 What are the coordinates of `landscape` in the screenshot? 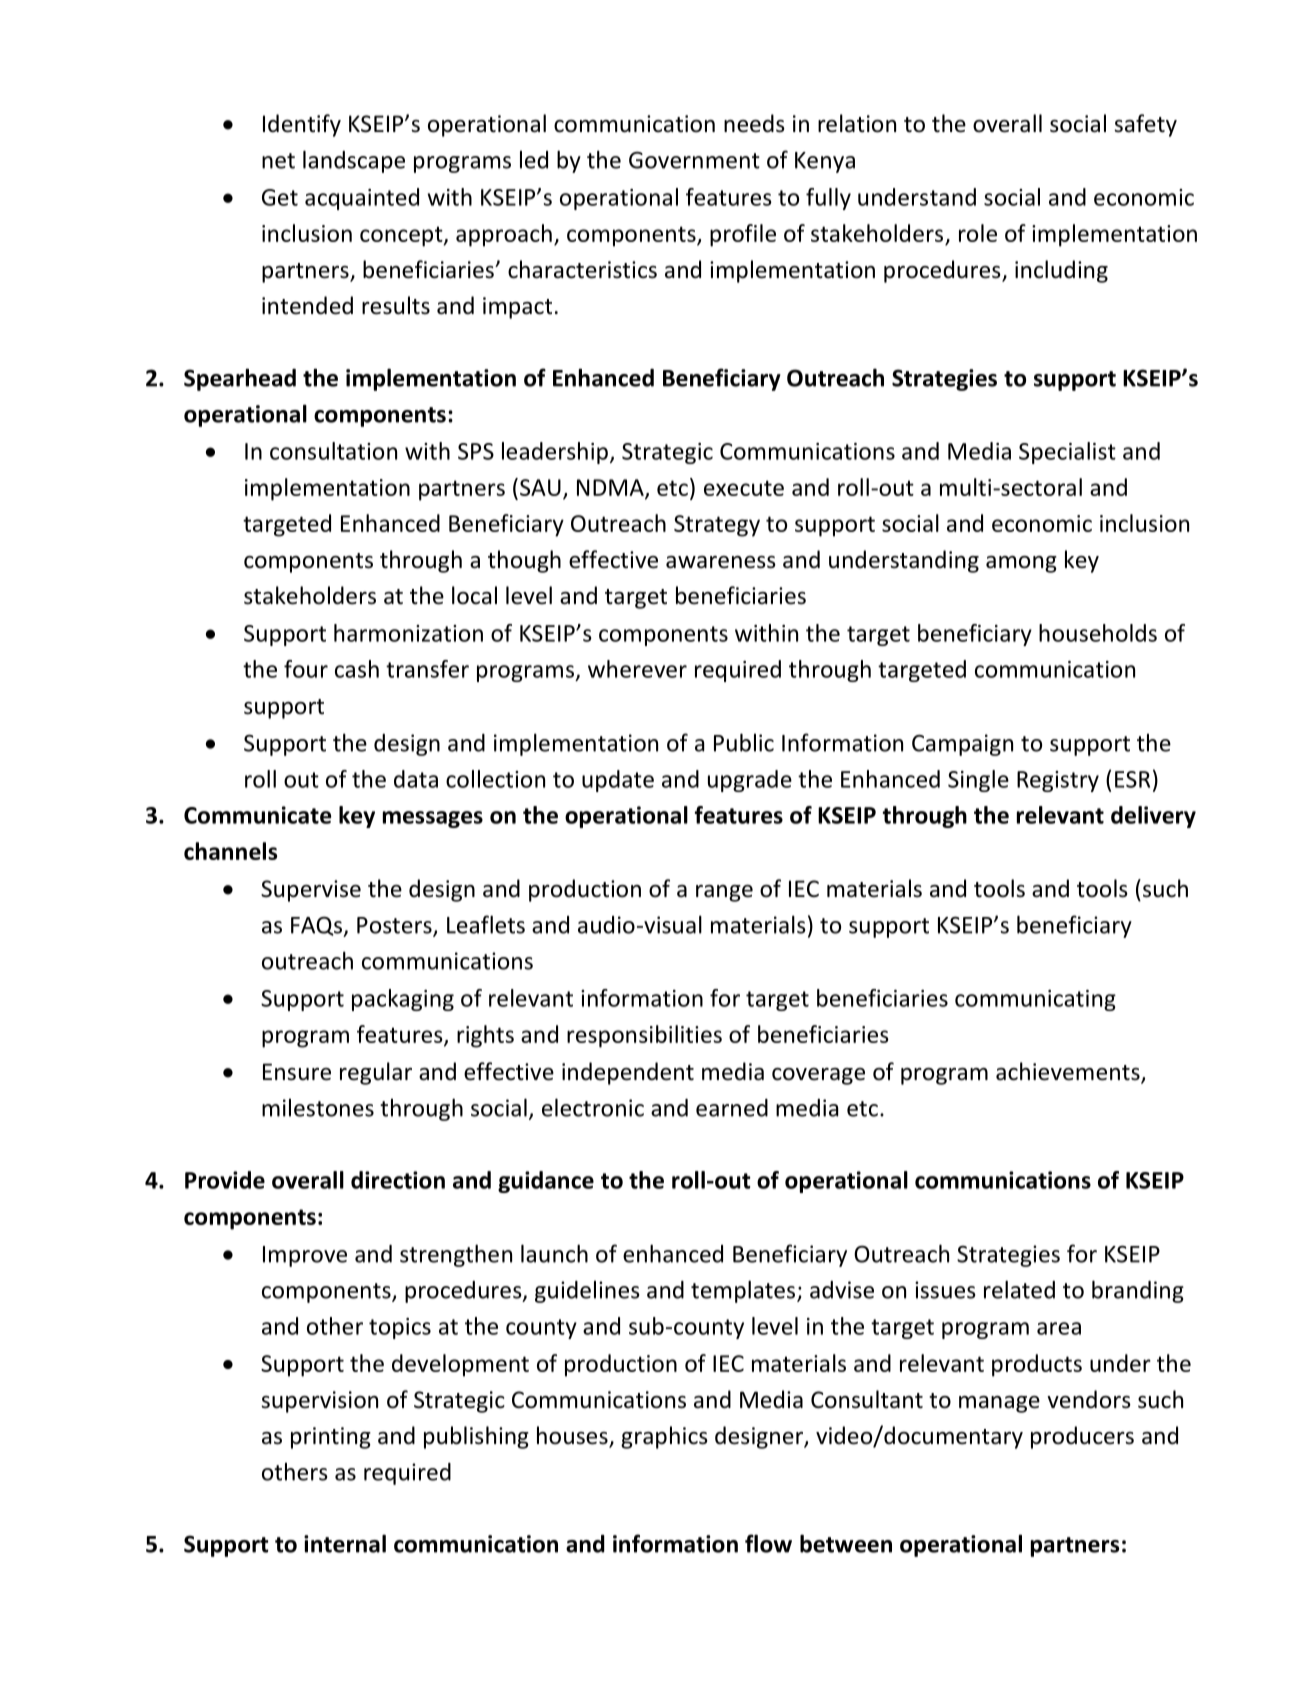 It's located at (354, 161).
